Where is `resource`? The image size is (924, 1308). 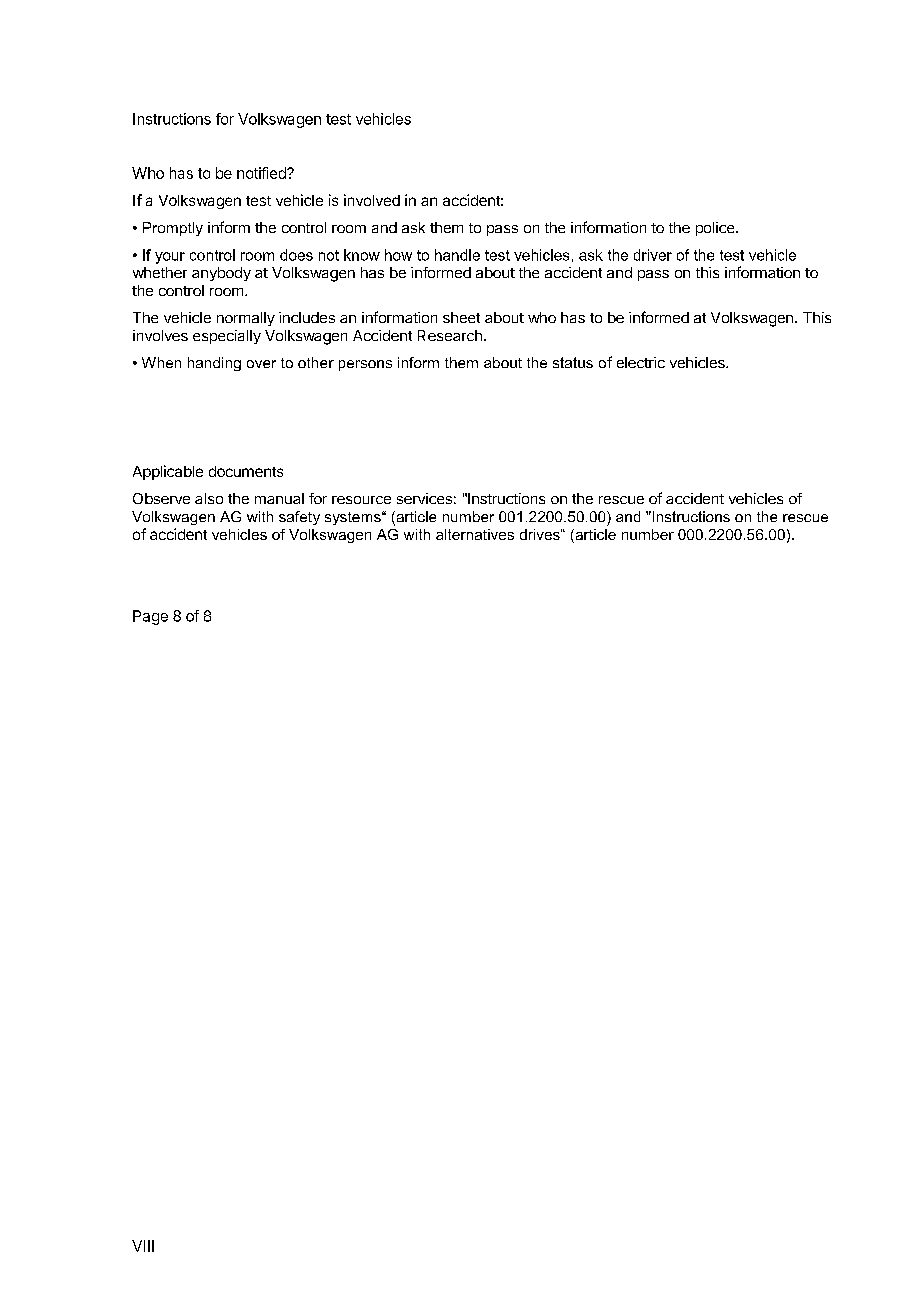
resource is located at coordinates (361, 500).
